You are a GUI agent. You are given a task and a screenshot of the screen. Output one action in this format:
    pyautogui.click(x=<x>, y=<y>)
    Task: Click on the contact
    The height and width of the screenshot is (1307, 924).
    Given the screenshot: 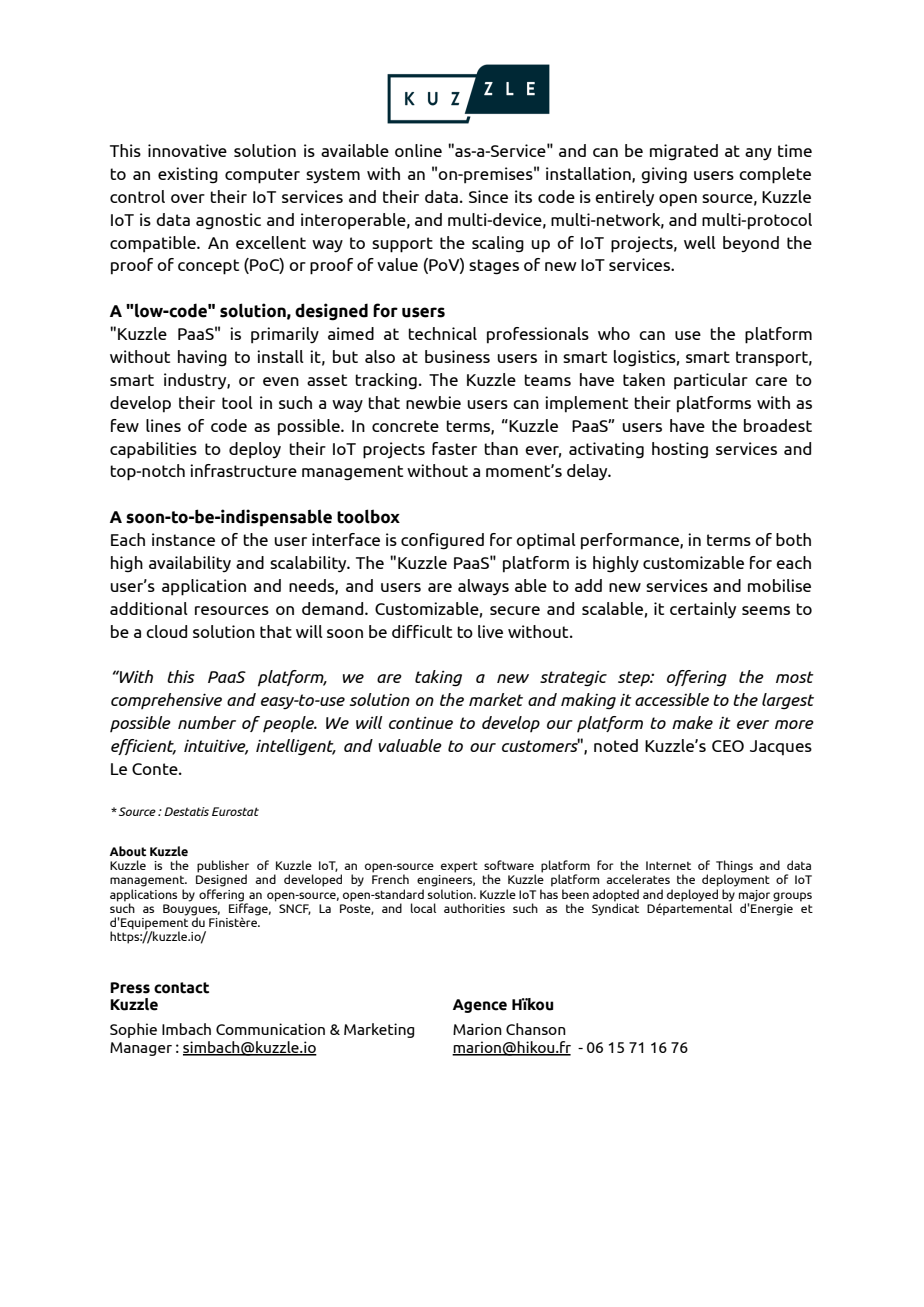 What is the action you would take?
    pyautogui.click(x=181, y=988)
